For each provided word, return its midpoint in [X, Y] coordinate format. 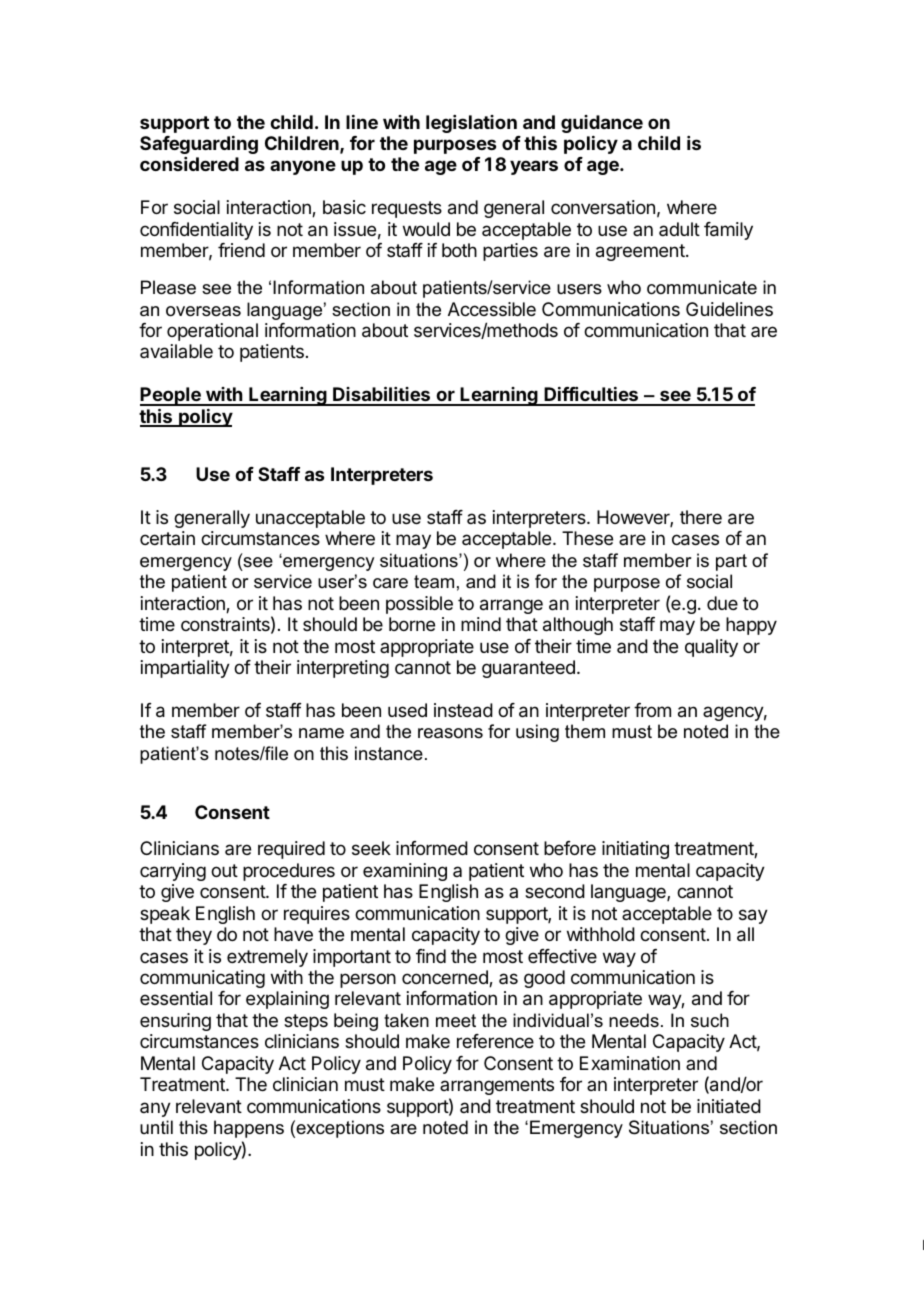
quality [711, 648]
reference [495, 1041]
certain [167, 538]
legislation [471, 124]
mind [481, 624]
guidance [602, 124]
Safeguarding [199, 145]
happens [249, 1129]
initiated [729, 1106]
